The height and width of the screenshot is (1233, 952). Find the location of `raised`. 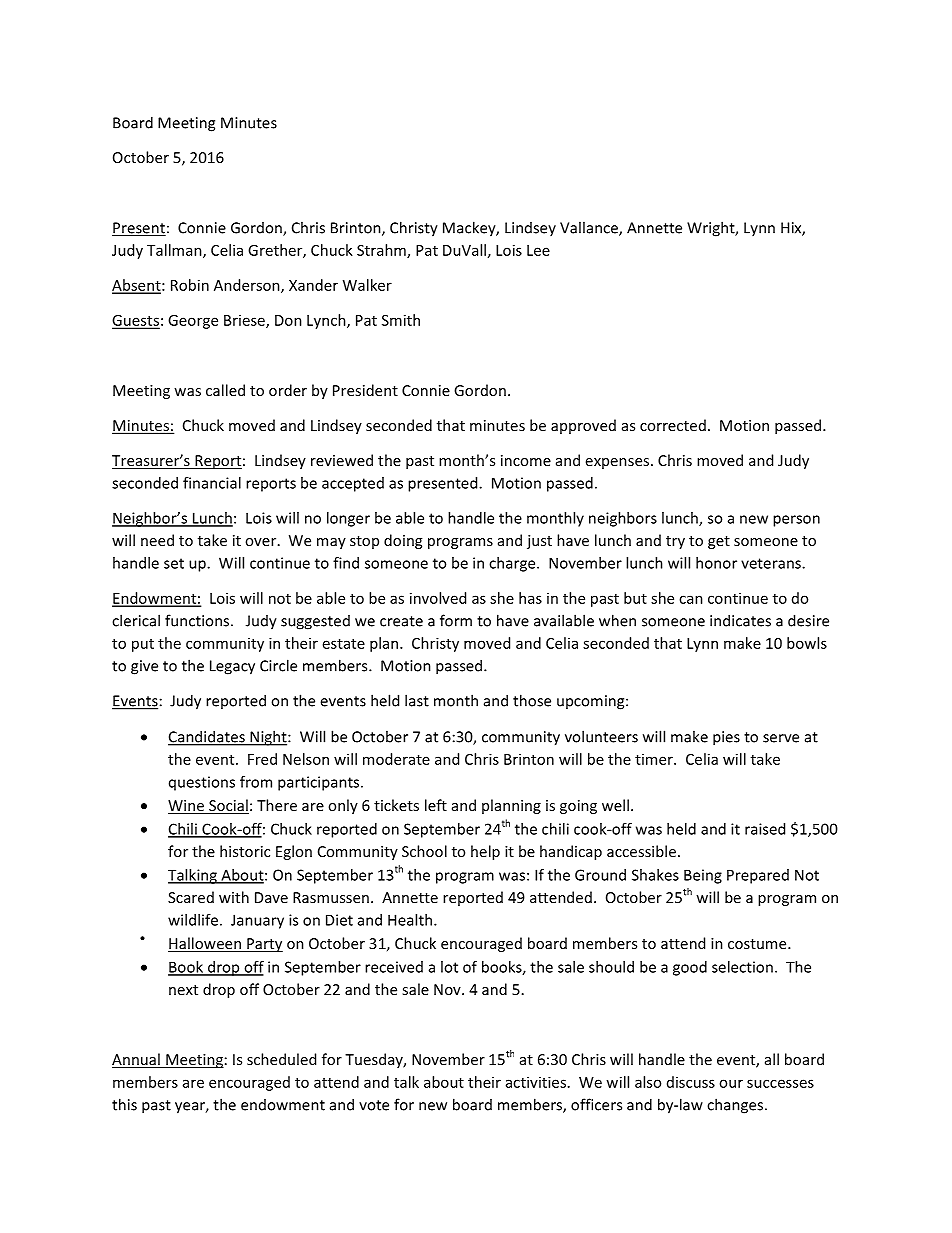

raised is located at coordinates (765, 829).
